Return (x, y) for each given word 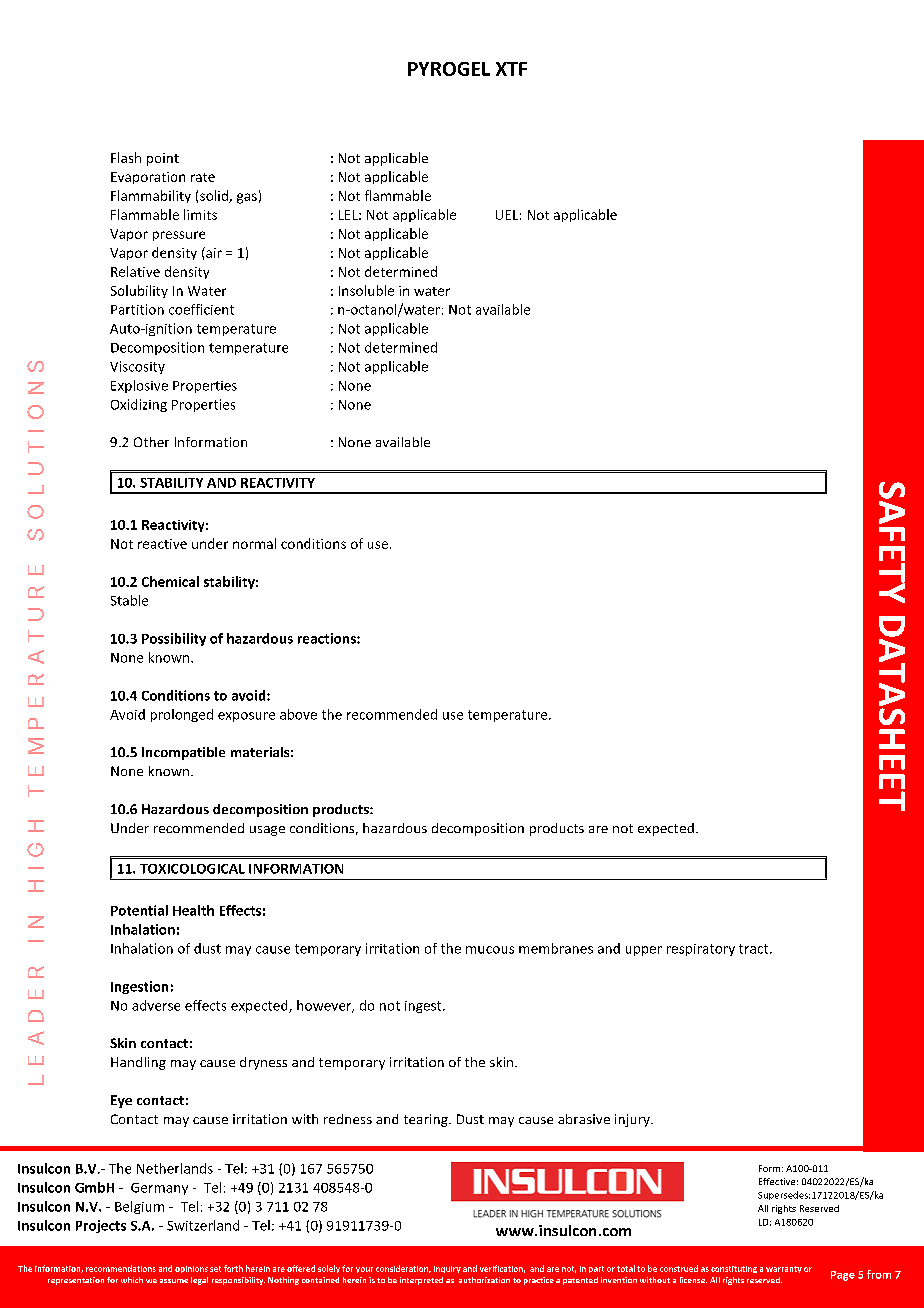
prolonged (182, 715)
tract (755, 949)
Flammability (151, 196)
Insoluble (366, 290)
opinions (191, 1269)
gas (247, 198)
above (298, 714)
